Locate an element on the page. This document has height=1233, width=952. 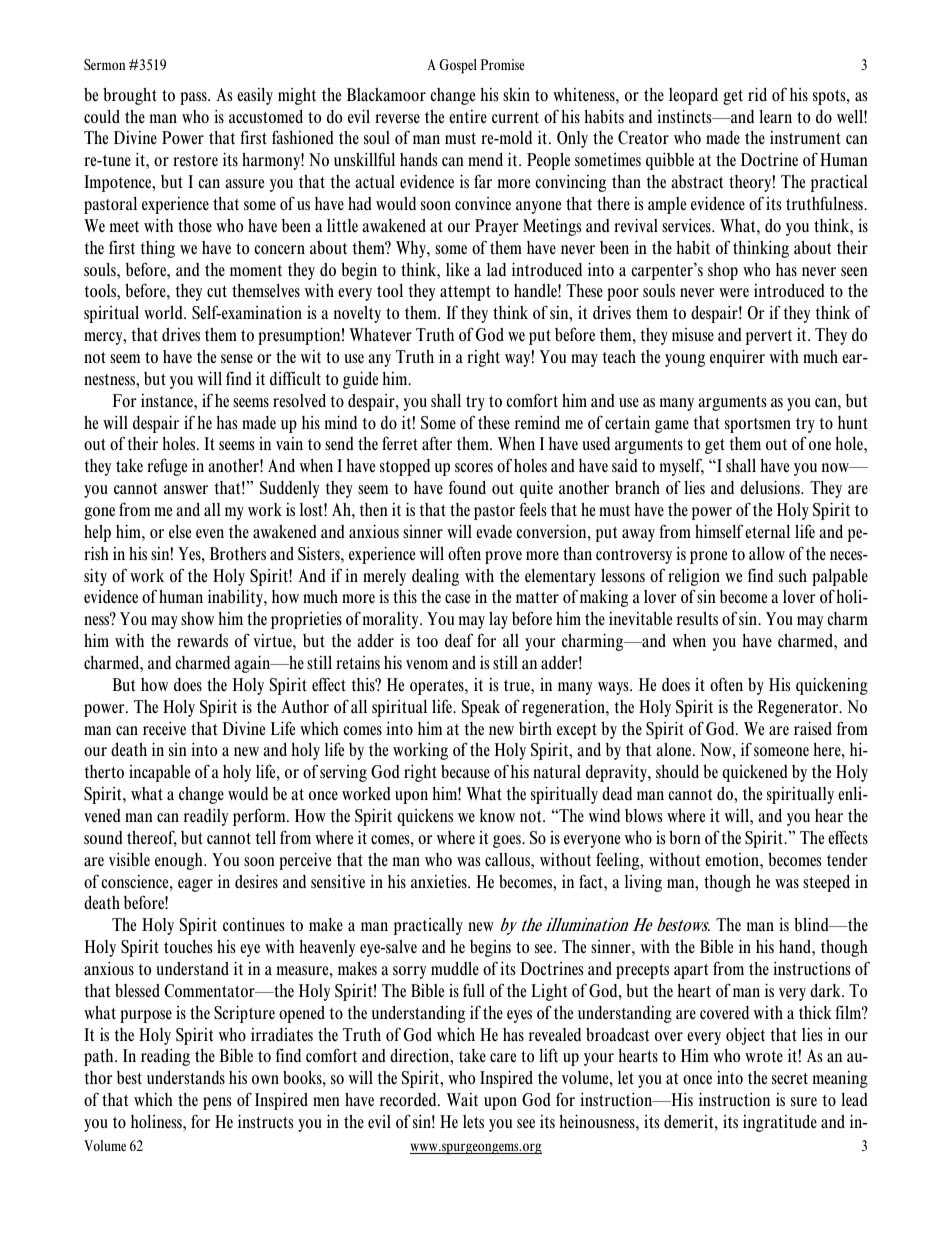
cut is located at coordinates (217, 292).
